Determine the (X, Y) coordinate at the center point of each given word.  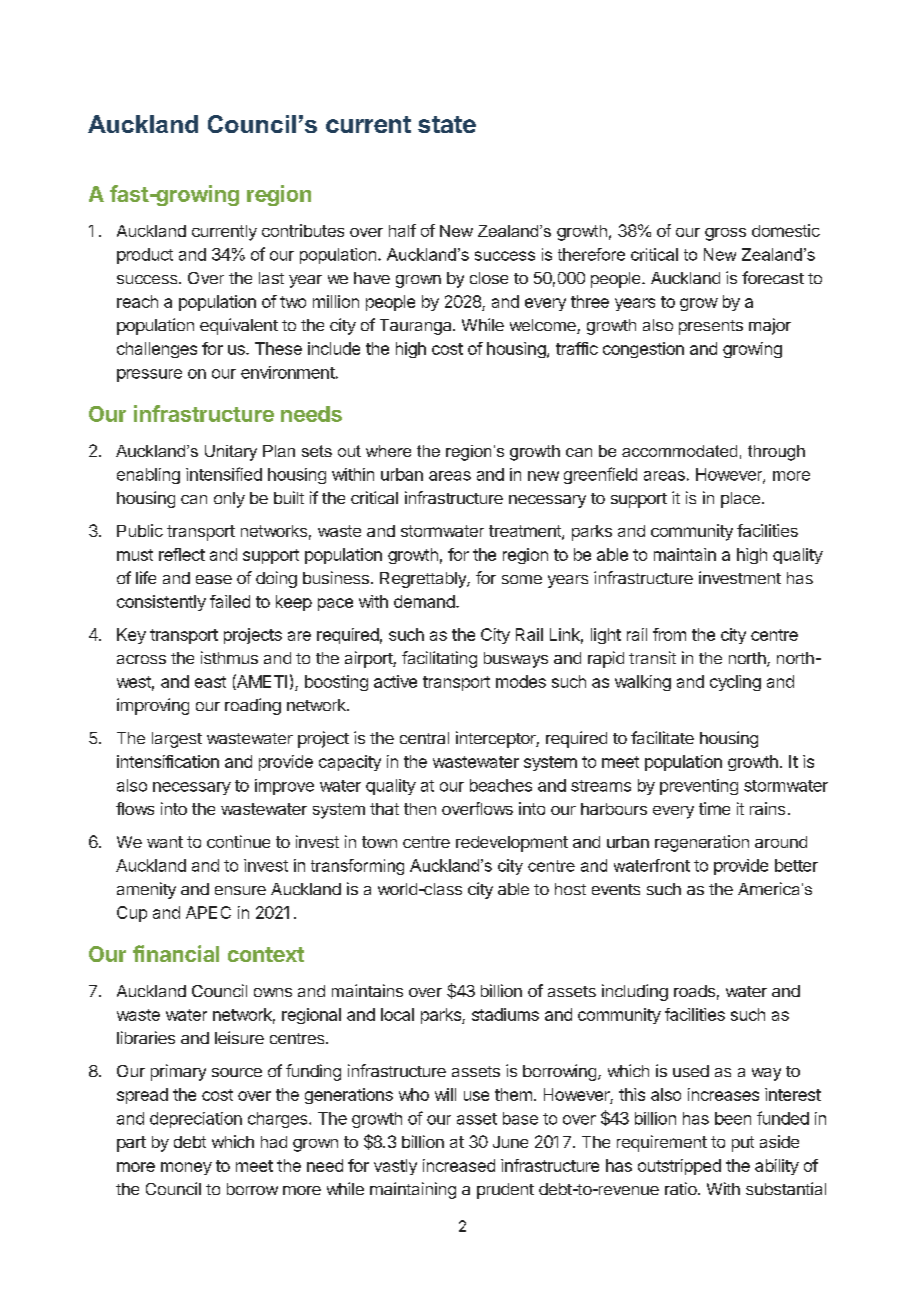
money (186, 1168)
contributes (303, 230)
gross (725, 234)
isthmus (229, 657)
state (447, 124)
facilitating (439, 659)
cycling (735, 683)
